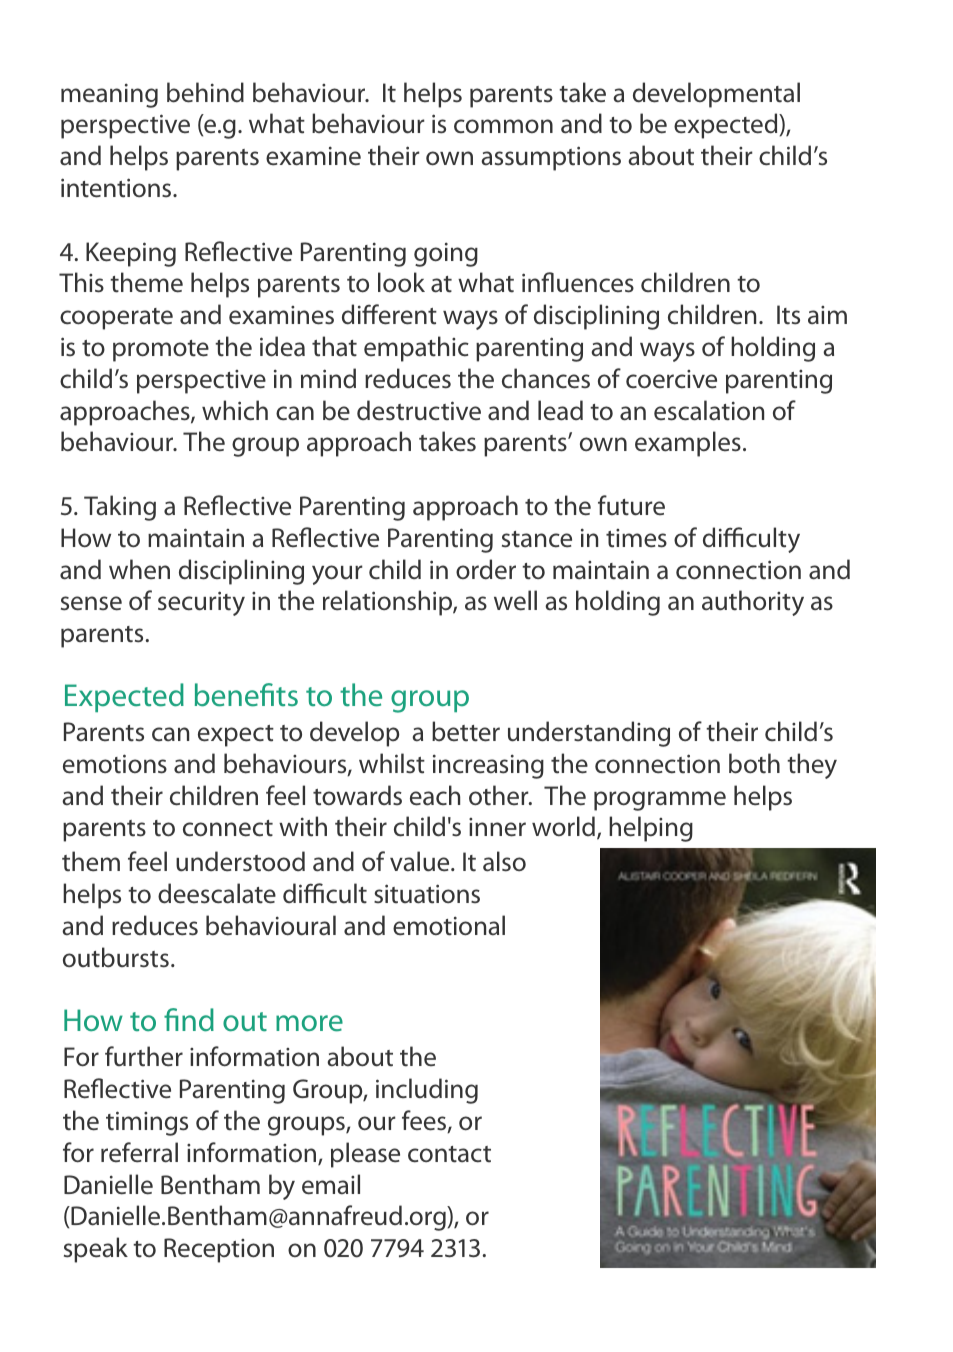 The height and width of the image is (1352, 953). I want to click on Reception, so click(219, 1250).
